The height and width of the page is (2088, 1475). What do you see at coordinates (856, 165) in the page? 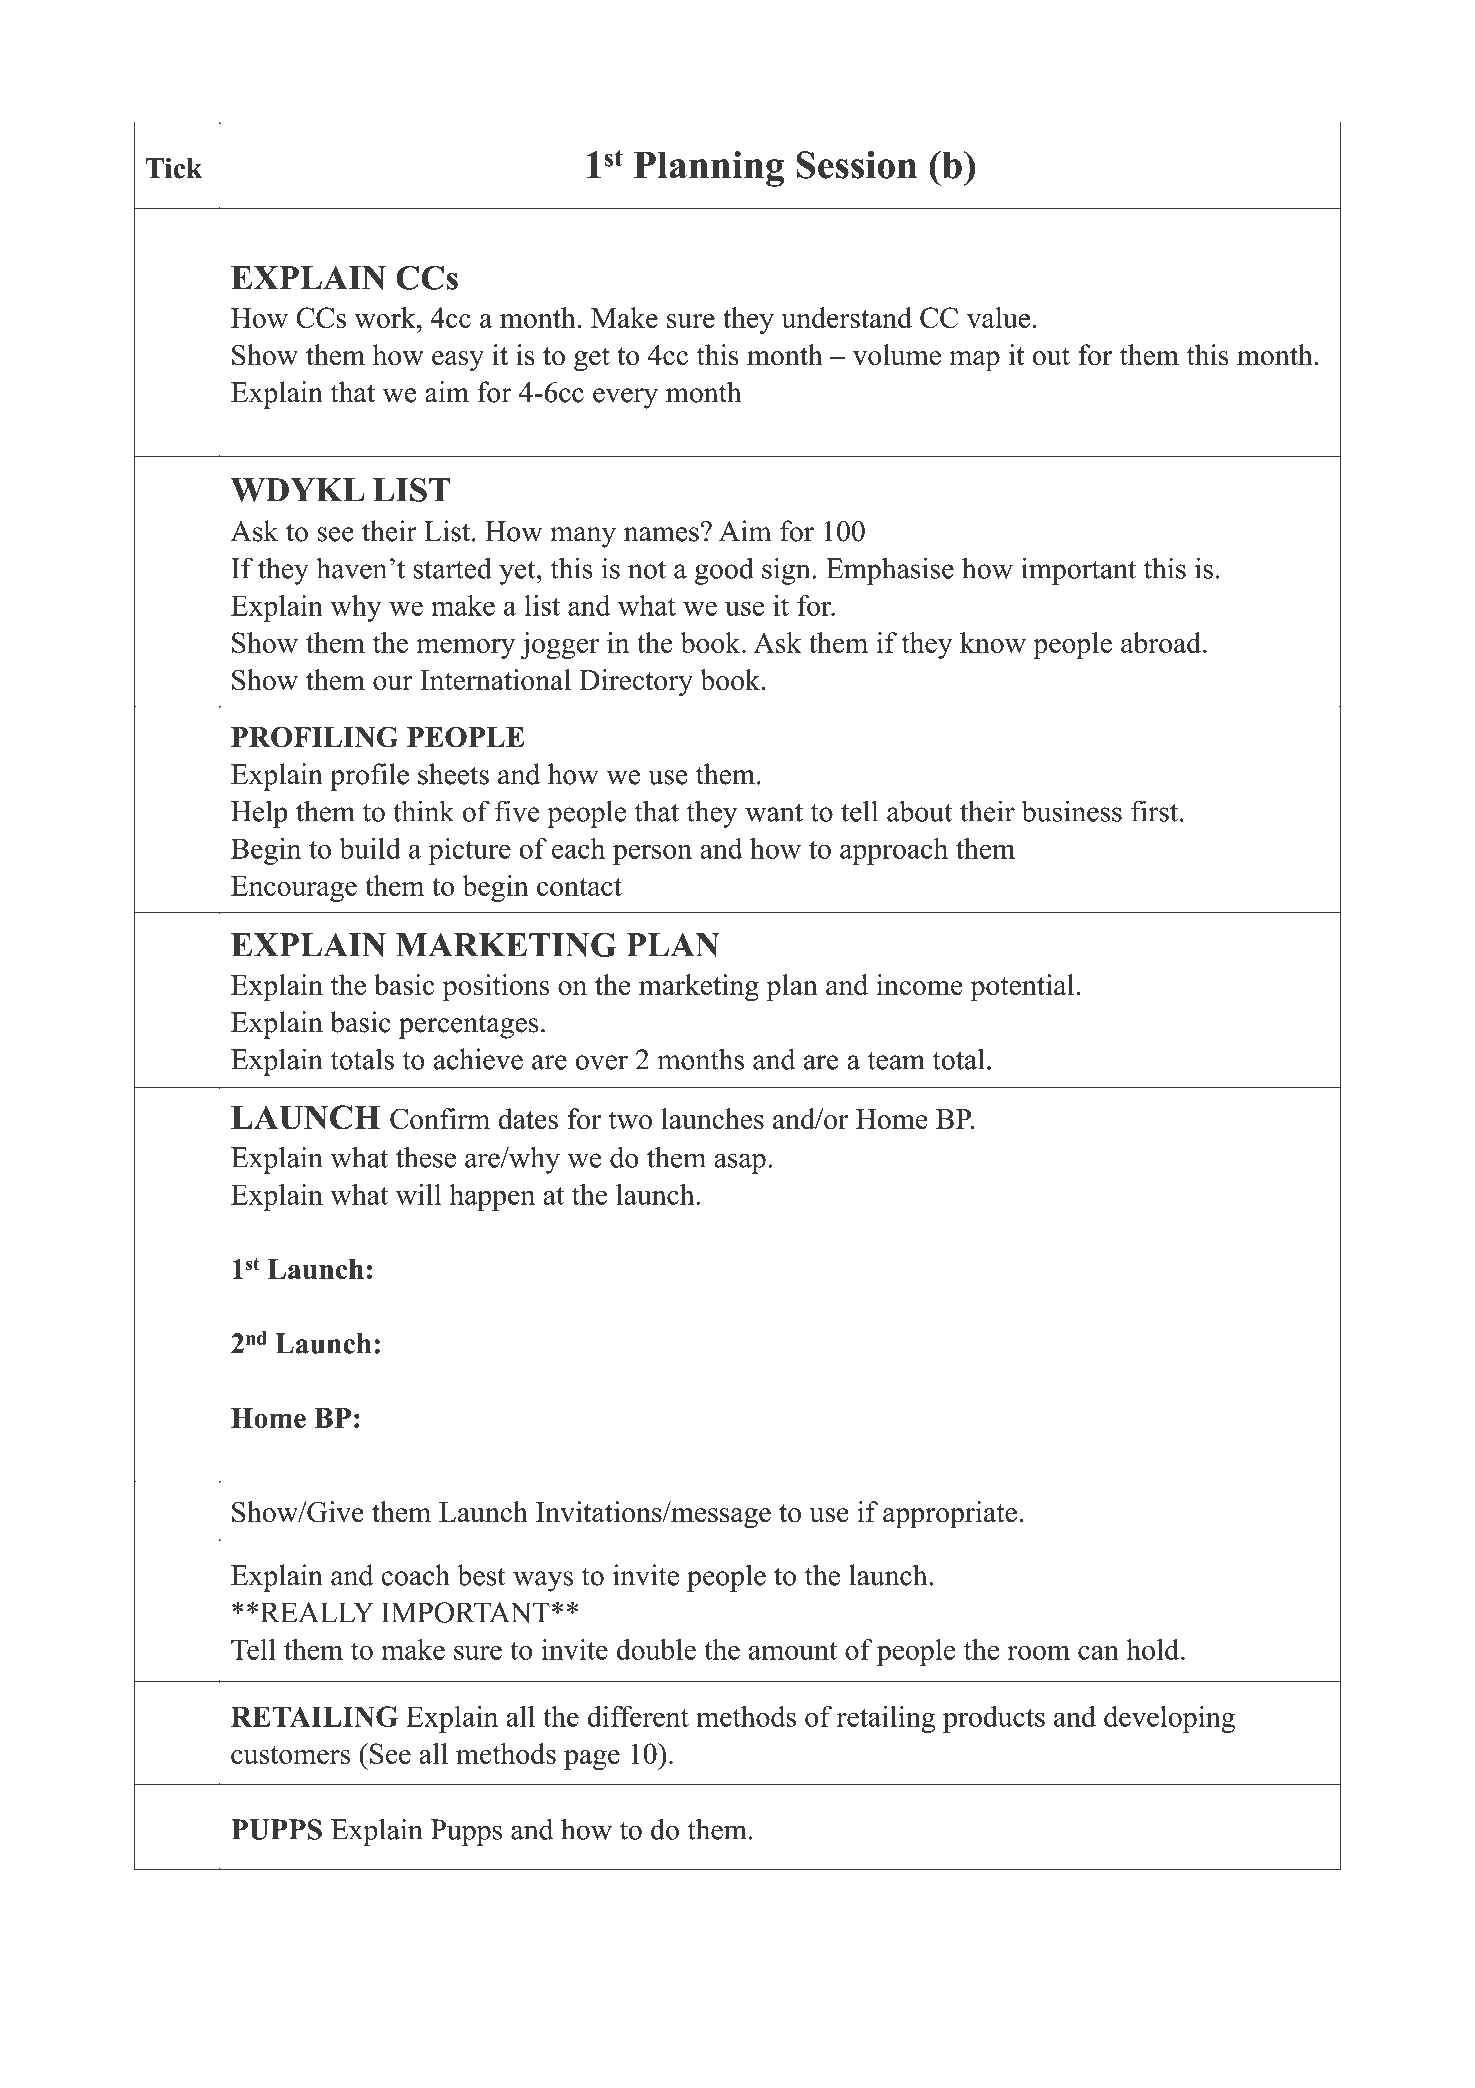
I see `Session` at bounding box center [856, 165].
